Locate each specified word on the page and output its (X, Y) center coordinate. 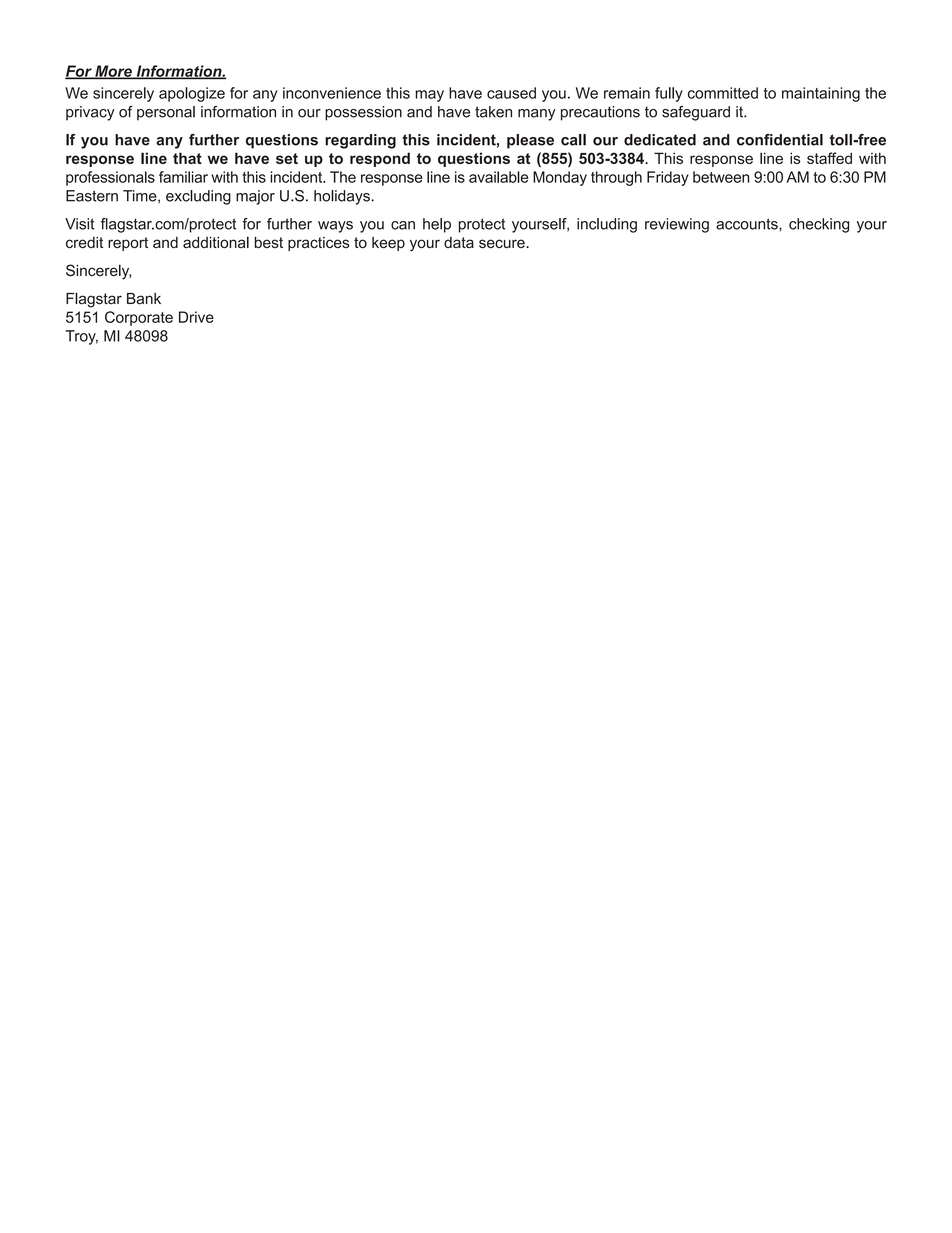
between (721, 177)
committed (723, 93)
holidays (343, 197)
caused (511, 93)
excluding (198, 197)
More (113, 72)
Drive (196, 317)
